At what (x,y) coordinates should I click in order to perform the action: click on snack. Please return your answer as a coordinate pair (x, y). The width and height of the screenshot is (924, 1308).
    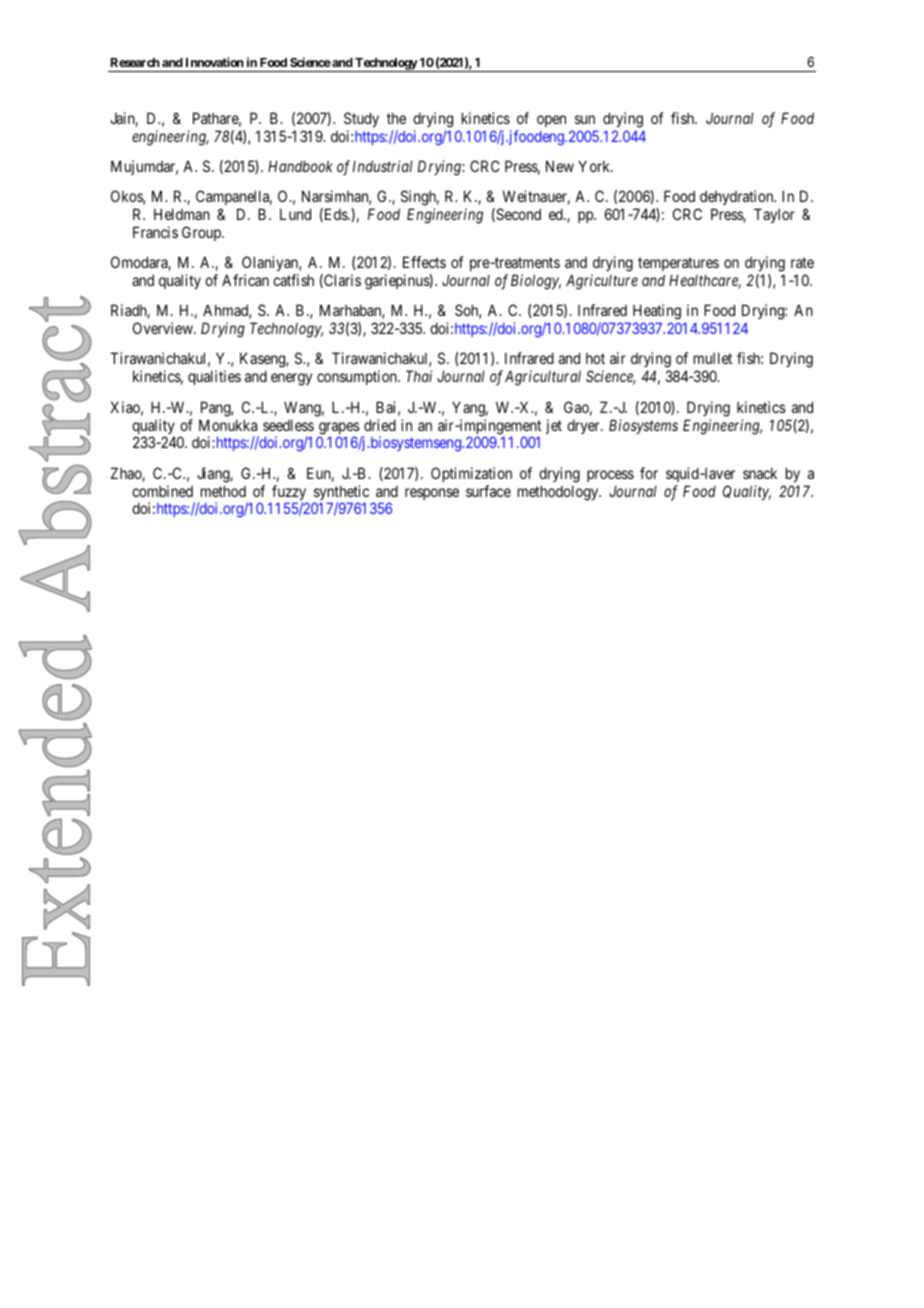
    Looking at the image, I should click on (760, 473).
